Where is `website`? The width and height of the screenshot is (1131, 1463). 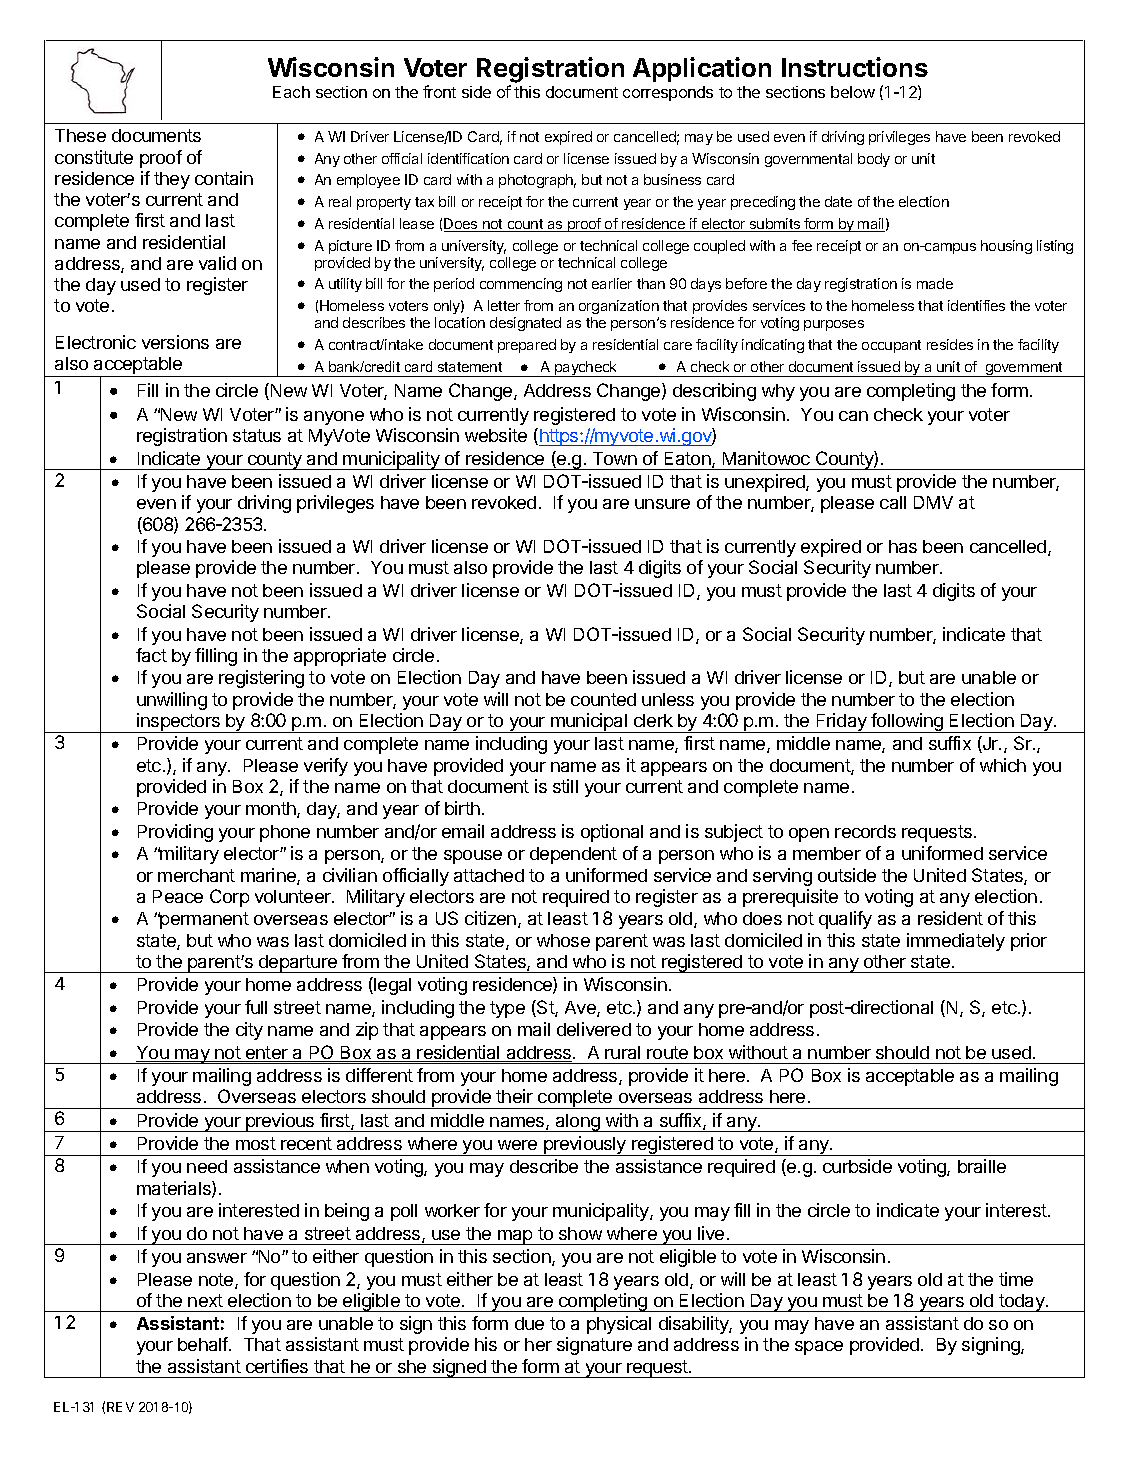 website is located at coordinates (496, 435).
